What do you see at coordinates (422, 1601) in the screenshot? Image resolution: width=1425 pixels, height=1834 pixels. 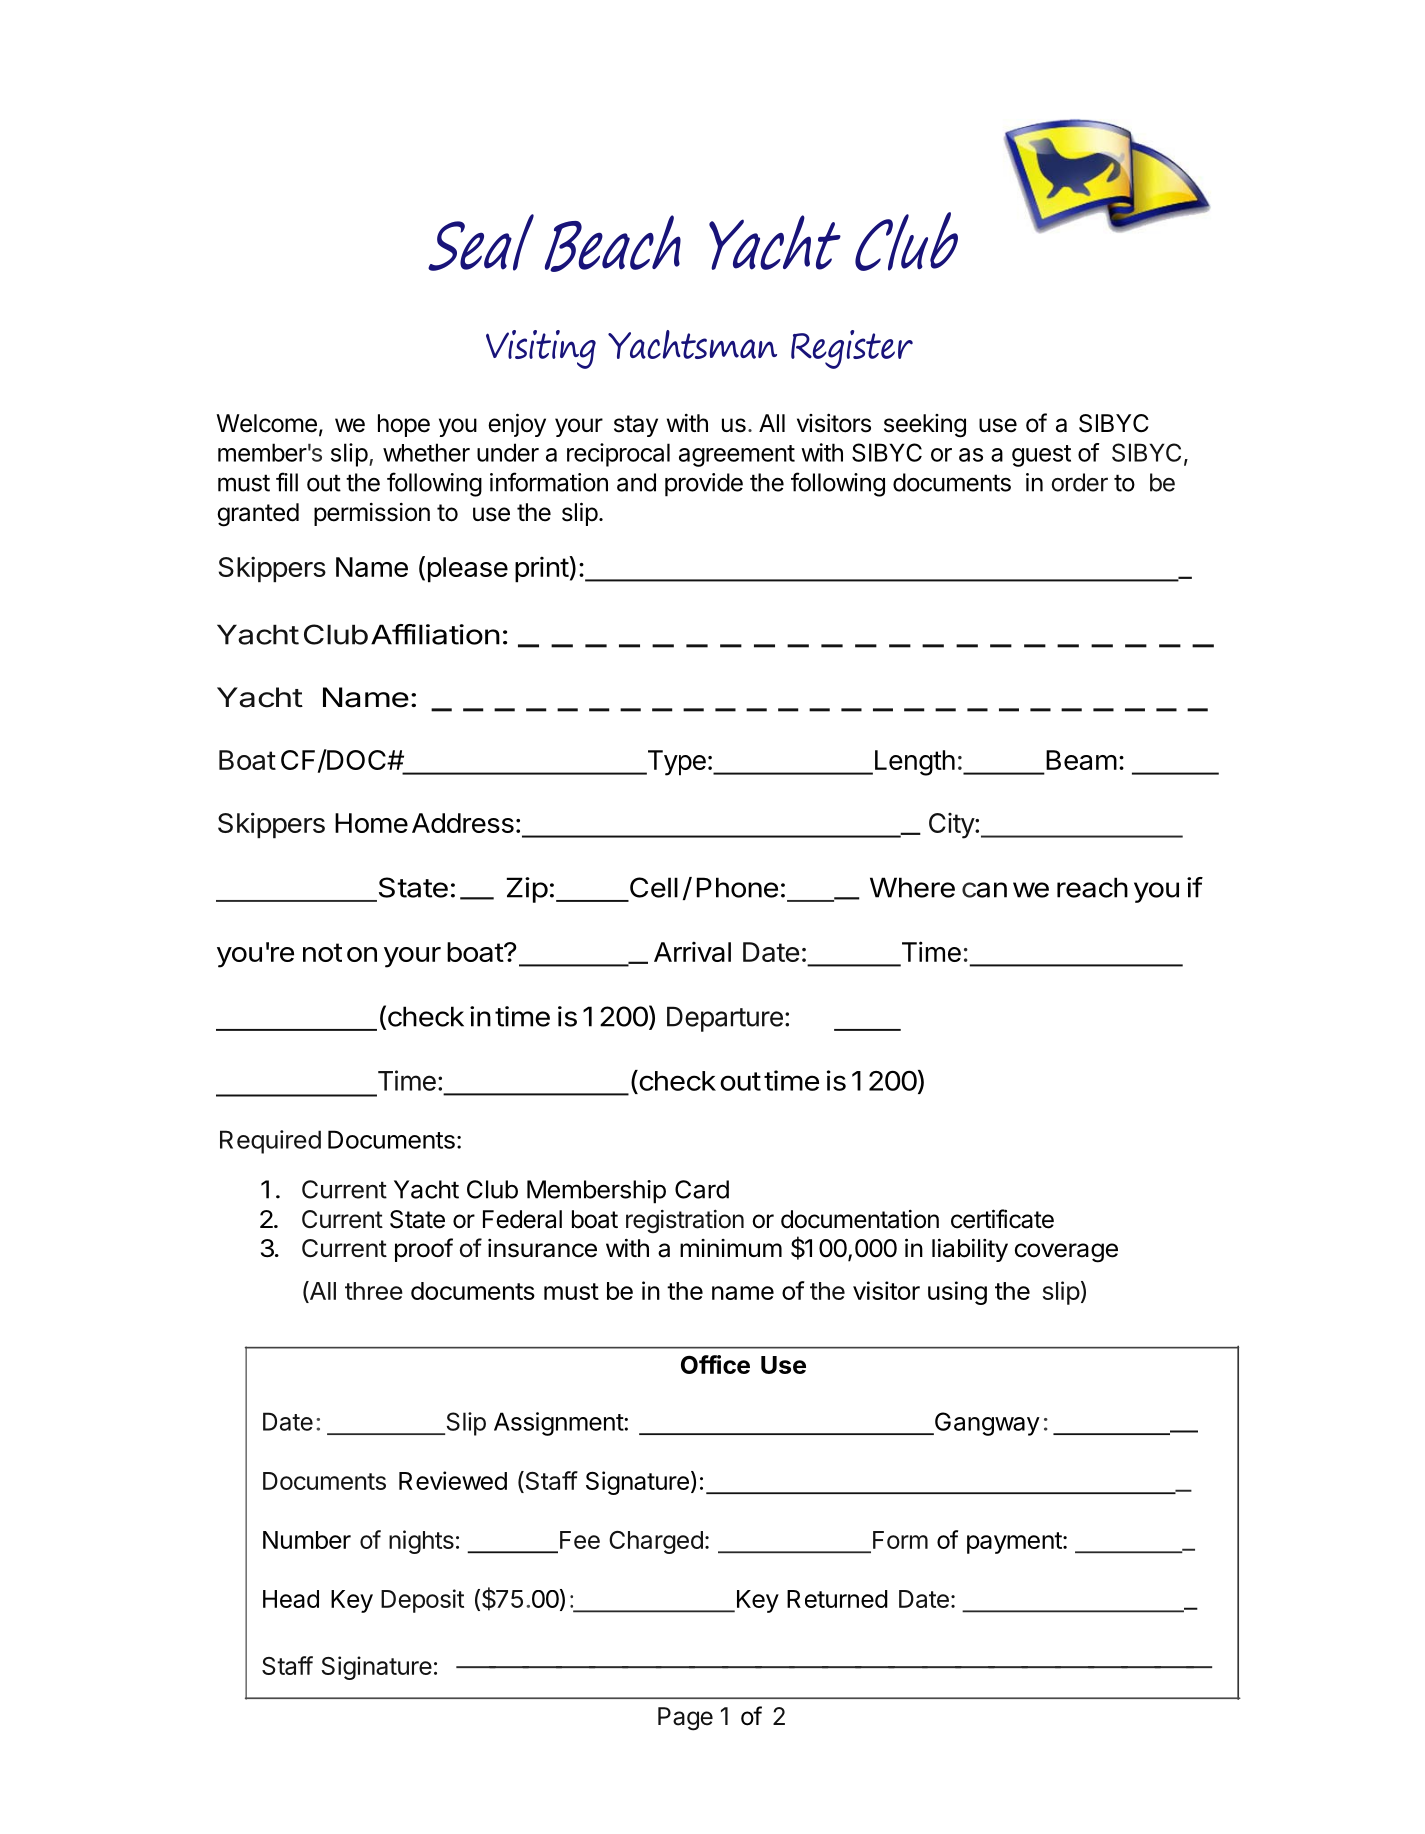 I see `Deposit` at bounding box center [422, 1601].
